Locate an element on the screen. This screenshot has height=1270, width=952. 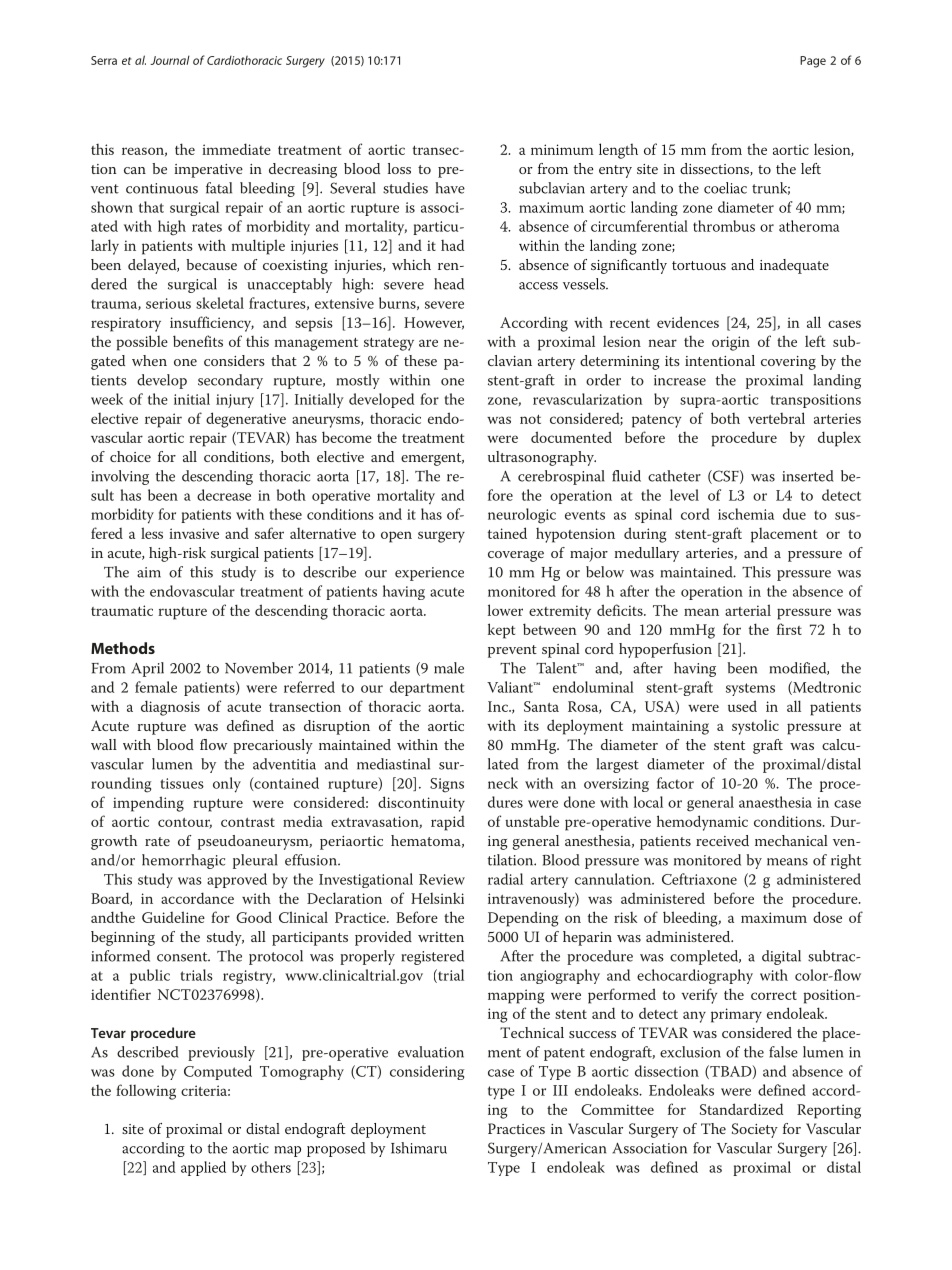
received is located at coordinates (722, 840).
